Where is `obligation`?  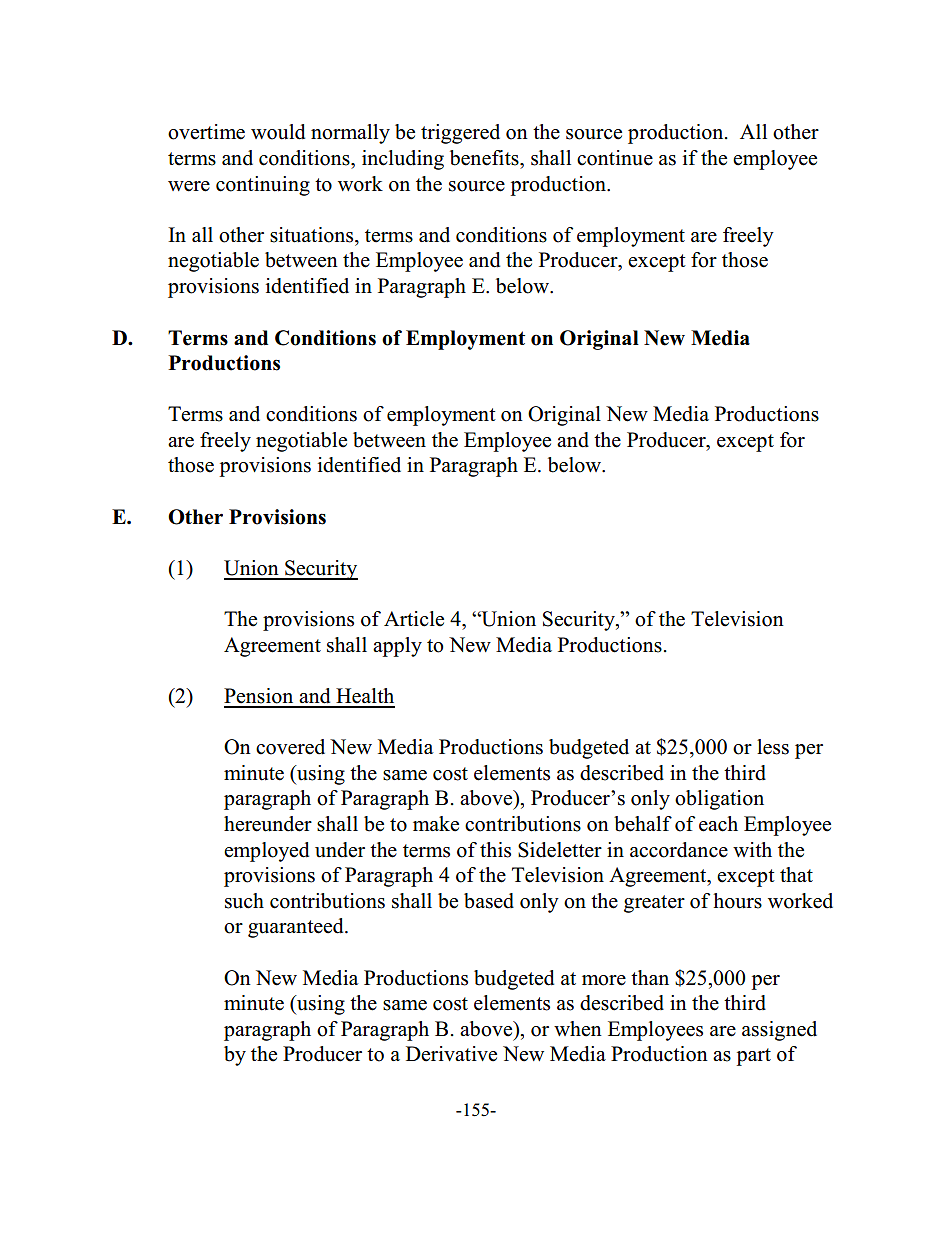 obligation is located at coordinates (719, 800).
